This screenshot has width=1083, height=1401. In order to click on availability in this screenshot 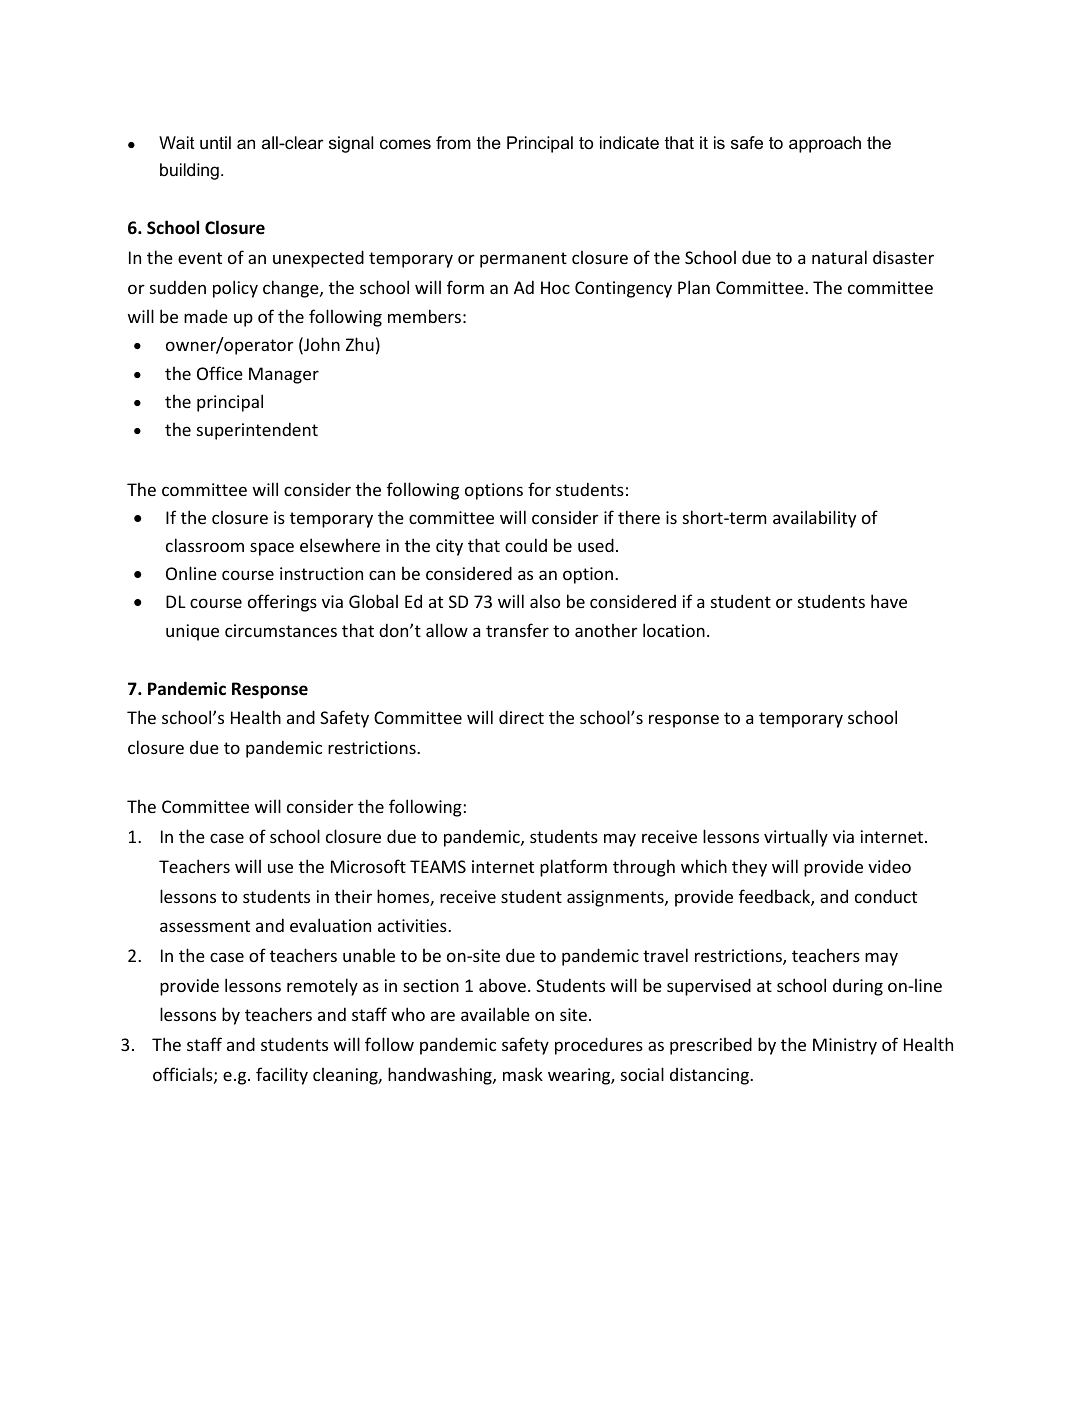, I will do `click(814, 519)`.
